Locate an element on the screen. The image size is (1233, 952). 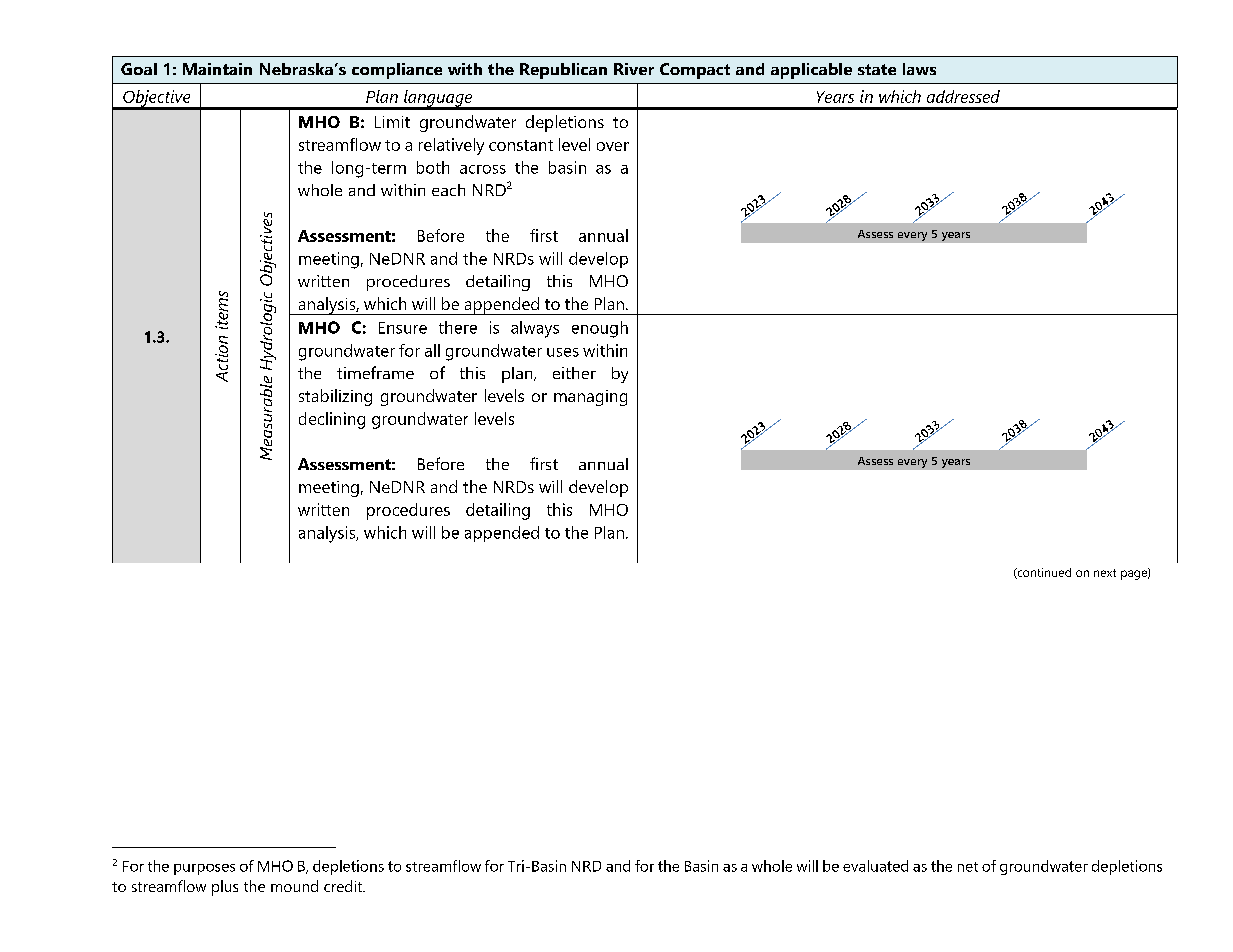
evaluated is located at coordinates (875, 866).
